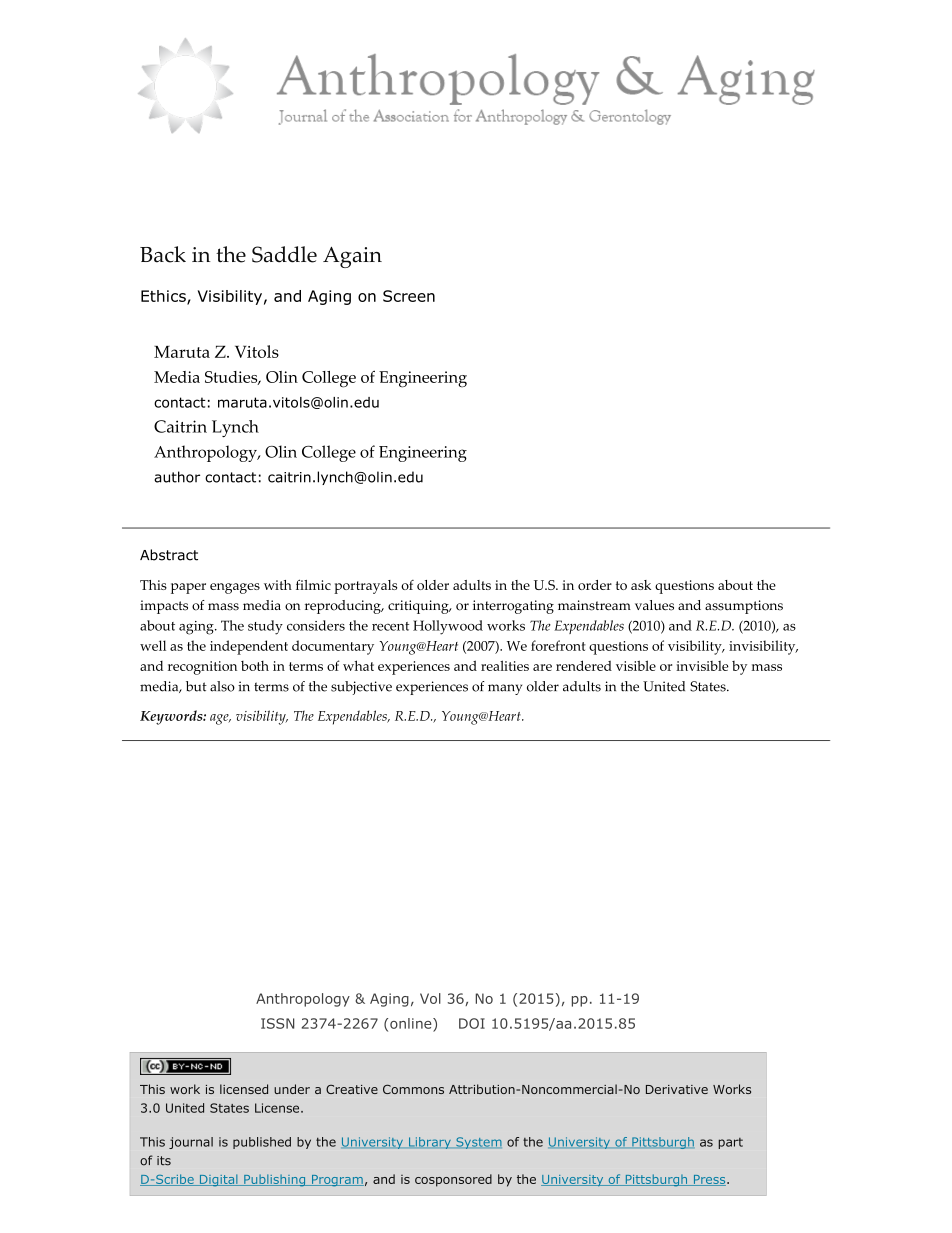 Image resolution: width=952 pixels, height=1233 pixels. I want to click on rendered, so click(584, 665).
